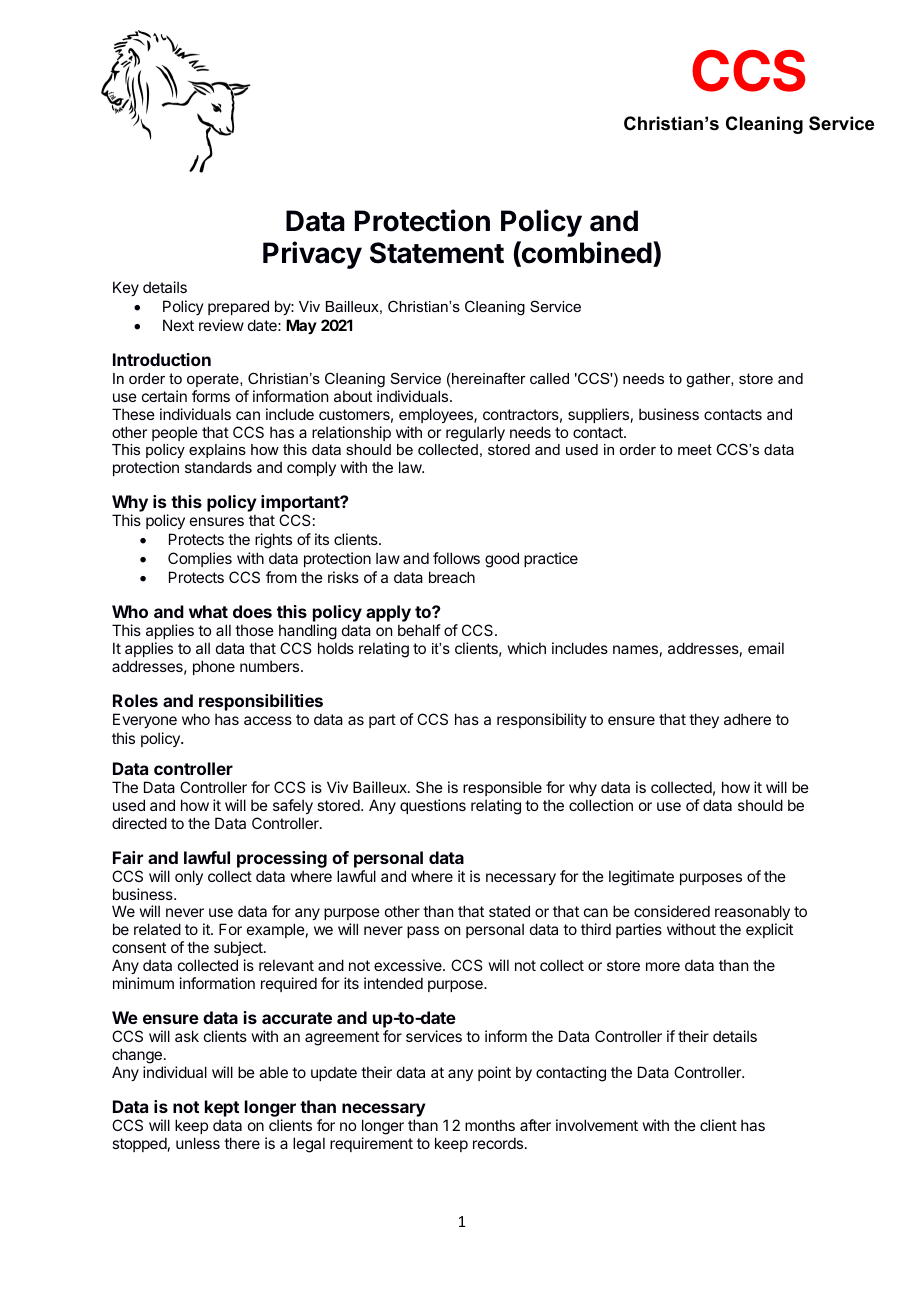  What do you see at coordinates (490, 1125) in the screenshot?
I see `months` at bounding box center [490, 1125].
